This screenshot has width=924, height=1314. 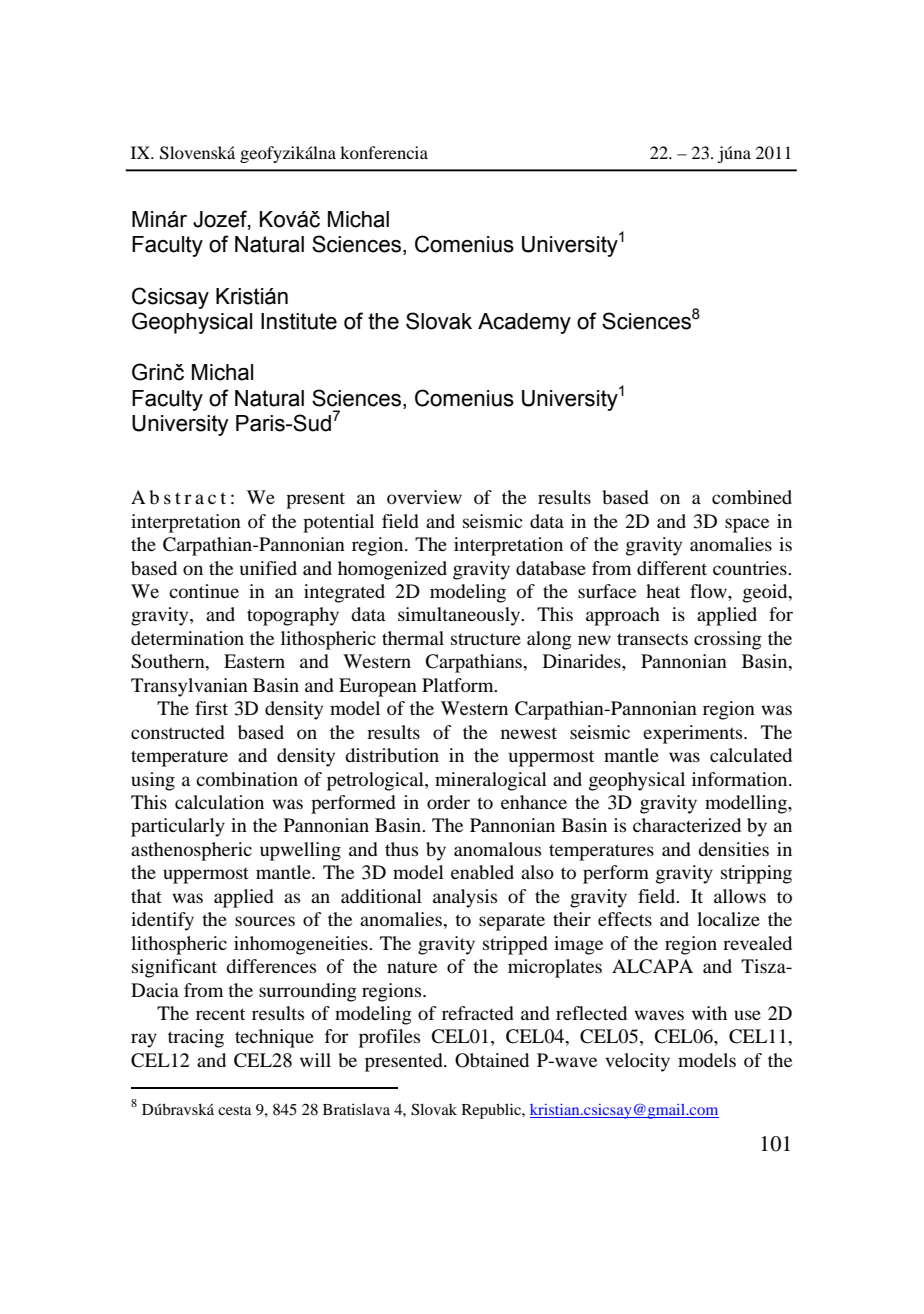 I want to click on Academy, so click(x=524, y=323).
